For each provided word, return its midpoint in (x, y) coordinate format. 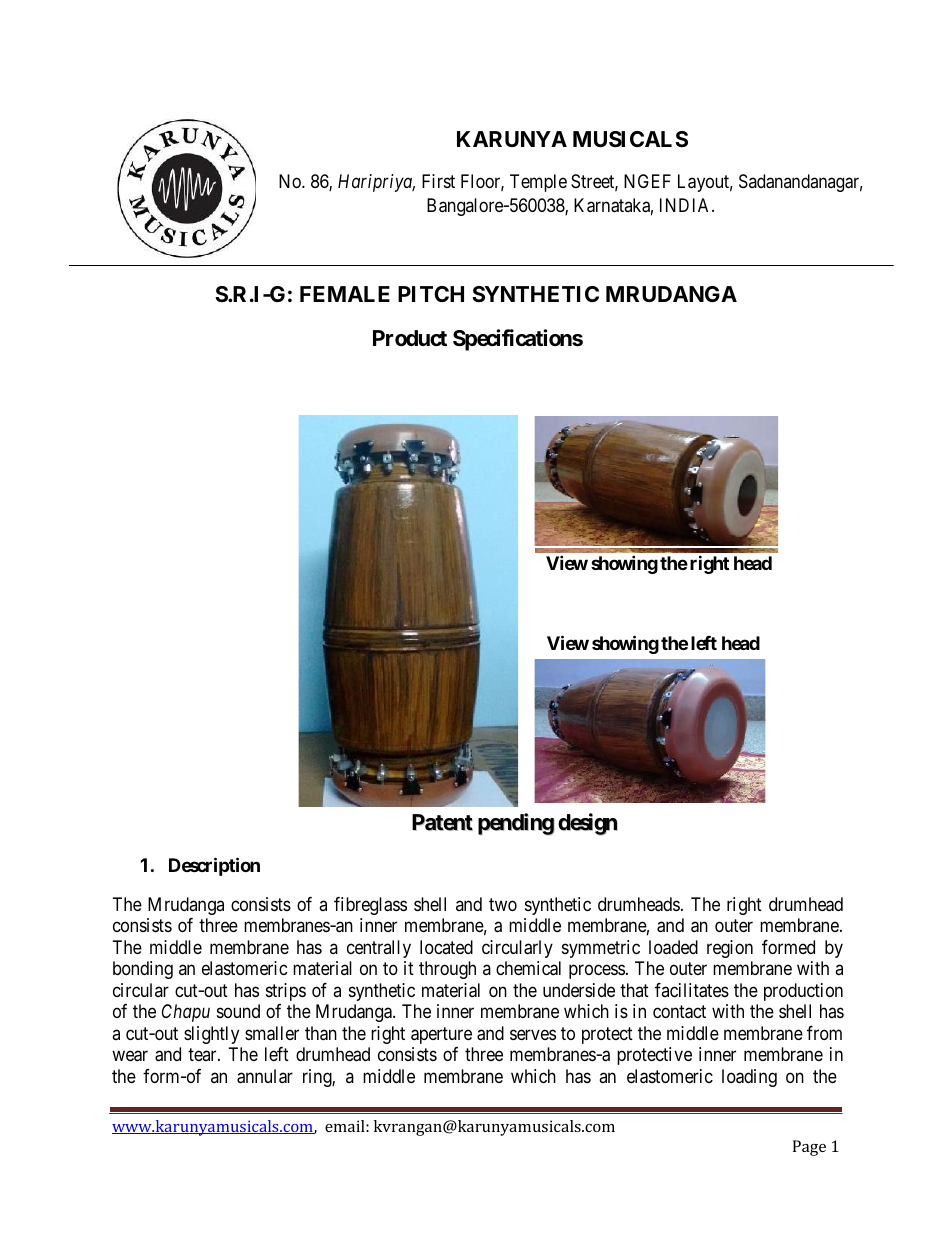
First (438, 181)
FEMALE (345, 294)
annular (265, 1076)
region (730, 949)
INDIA (686, 205)
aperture (441, 1035)
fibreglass (370, 906)
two (503, 904)
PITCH (431, 294)
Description (214, 866)
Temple (538, 183)
